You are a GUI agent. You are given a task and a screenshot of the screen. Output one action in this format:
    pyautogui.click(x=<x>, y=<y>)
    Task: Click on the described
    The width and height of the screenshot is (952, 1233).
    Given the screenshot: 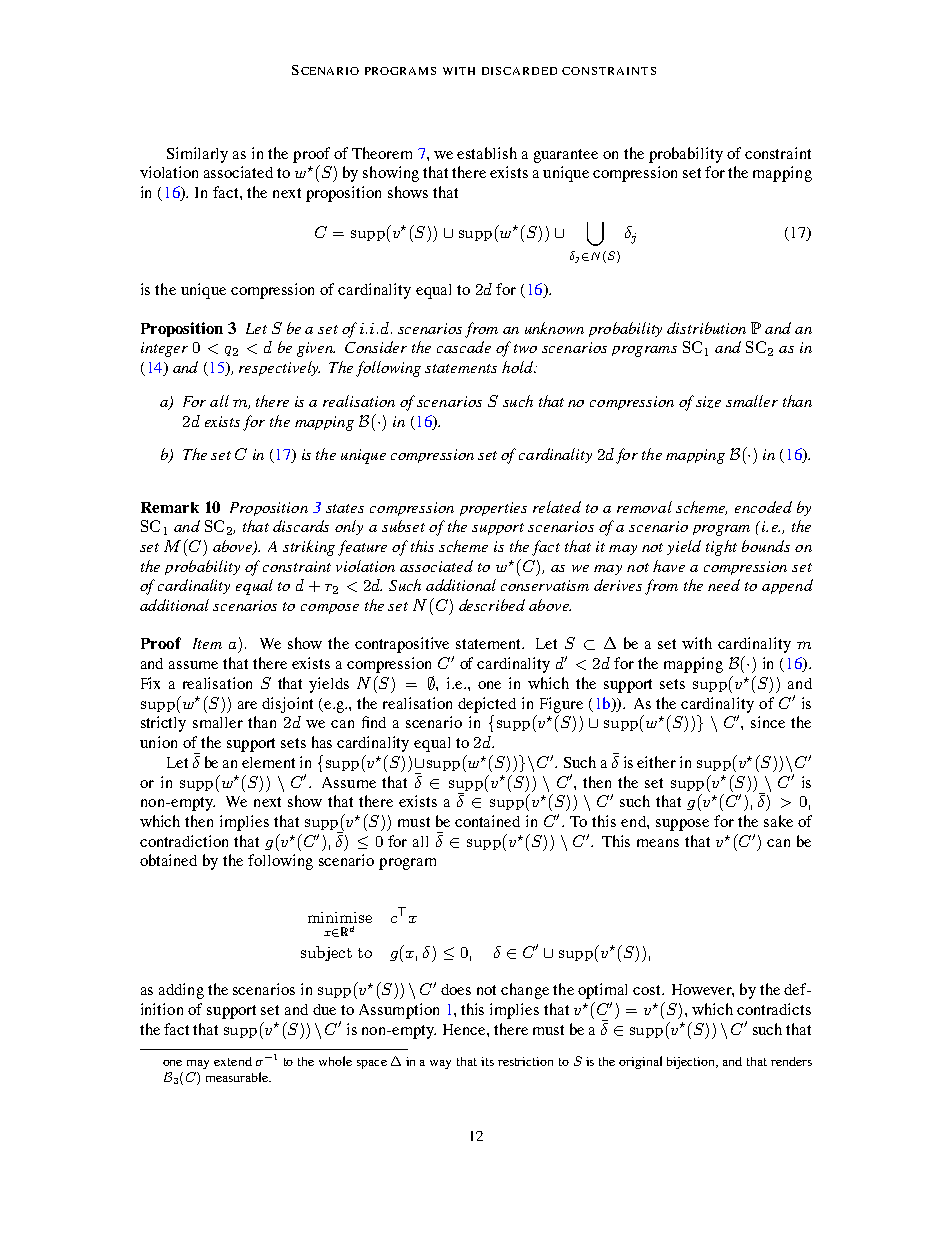 What is the action you would take?
    pyautogui.click(x=492, y=605)
